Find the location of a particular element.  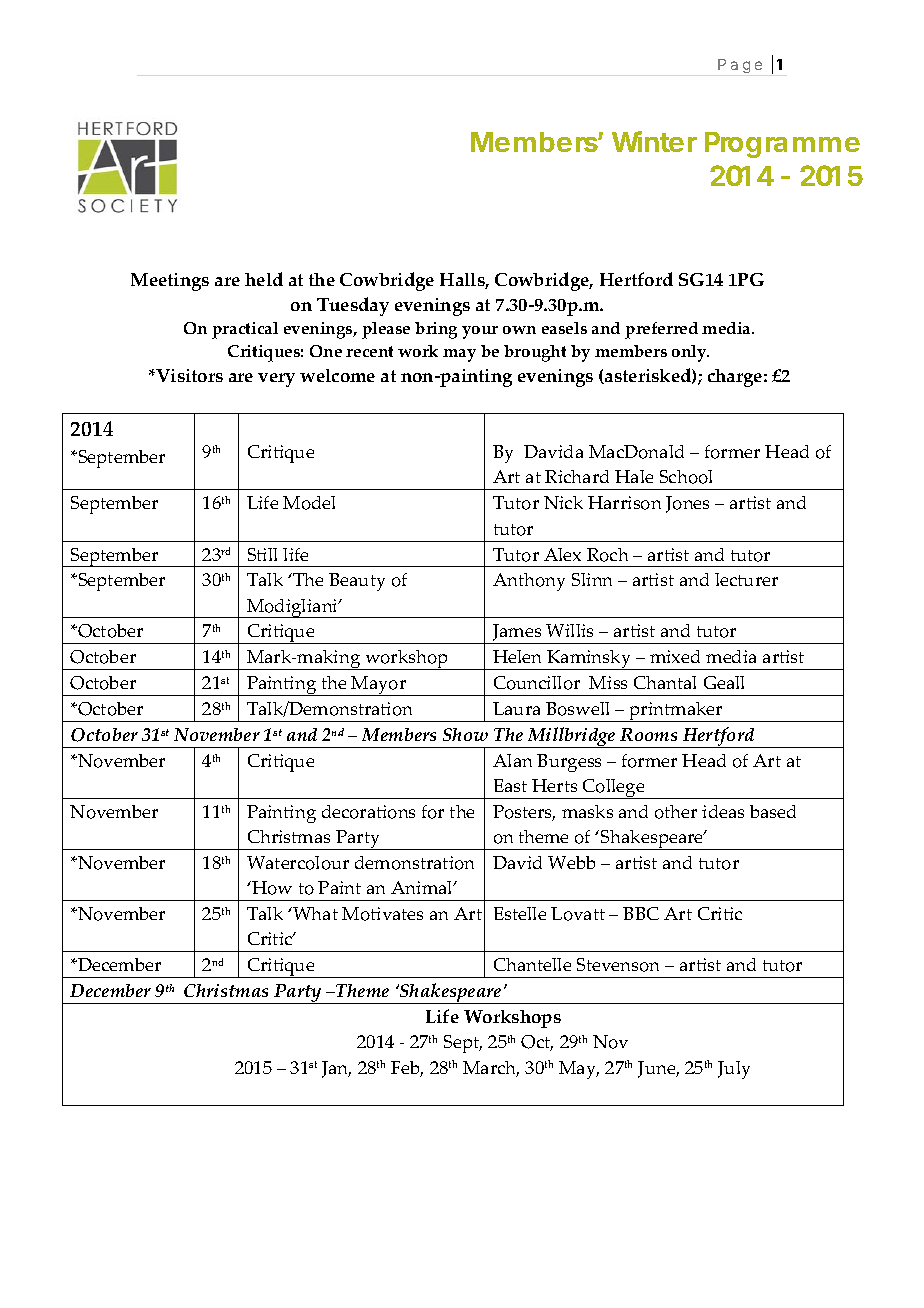

only is located at coordinates (690, 353).
